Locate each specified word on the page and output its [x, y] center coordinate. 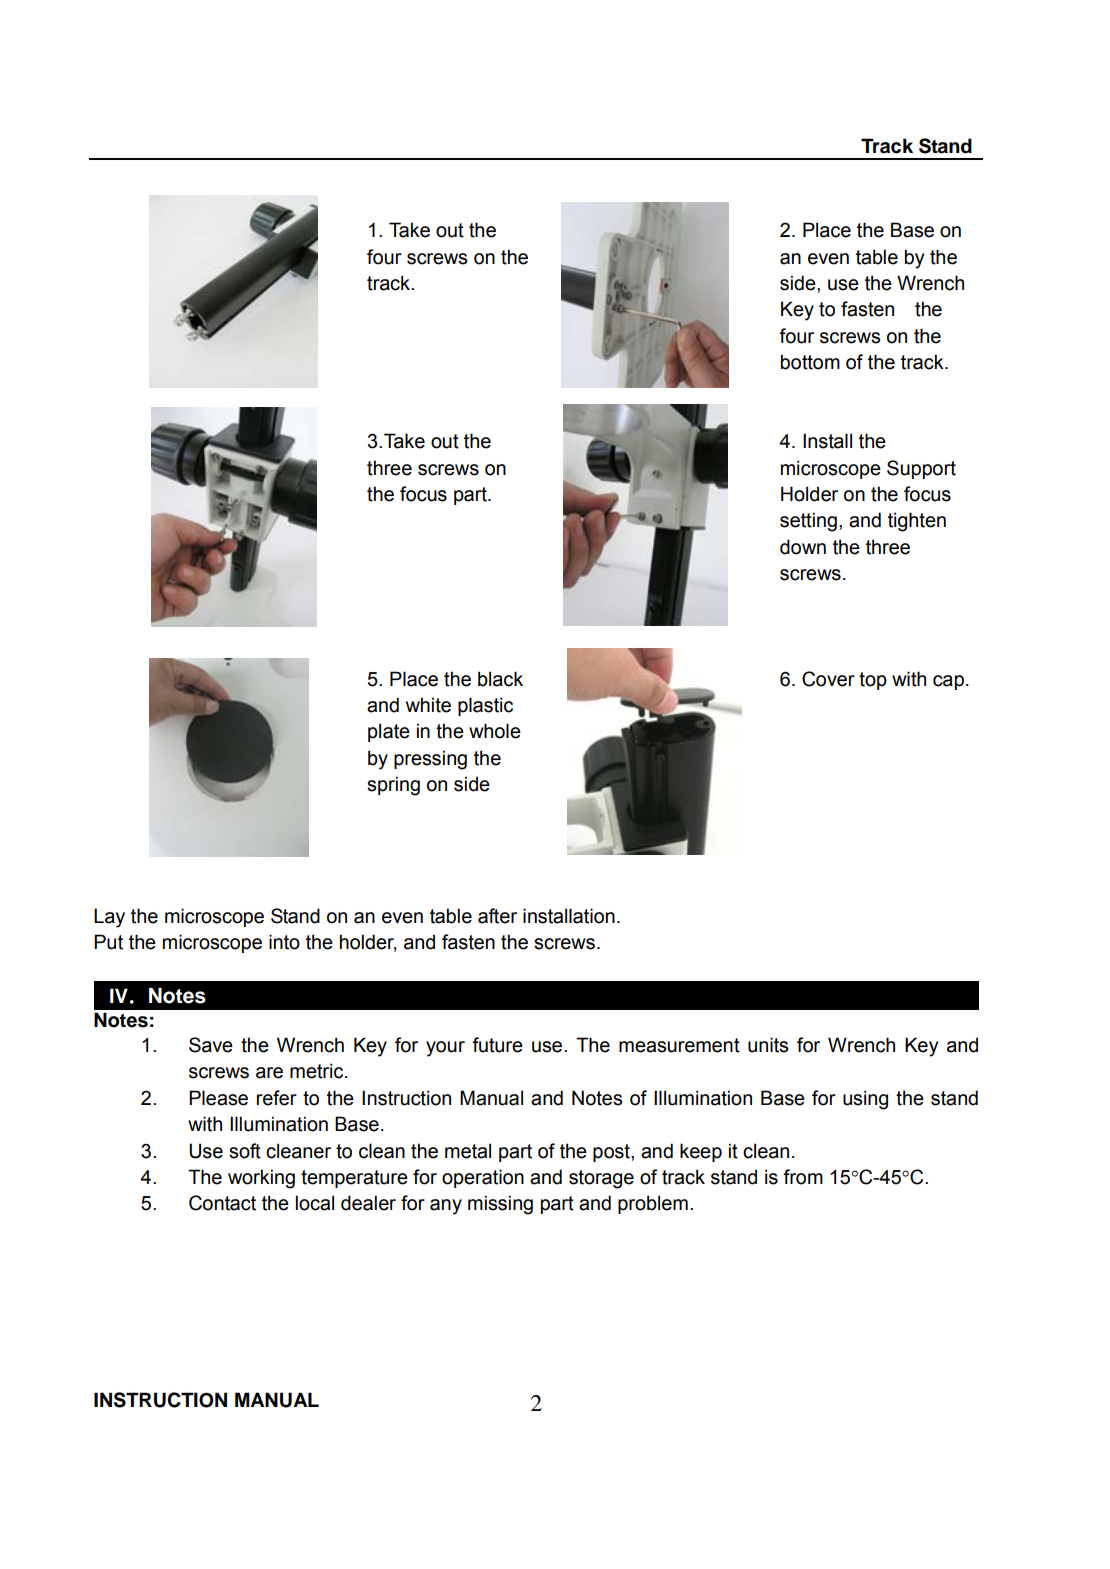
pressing [430, 760]
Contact [222, 1203]
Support [921, 469]
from [803, 1177]
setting [808, 522]
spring [393, 786]
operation [483, 1178]
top [873, 681]
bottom [810, 362]
